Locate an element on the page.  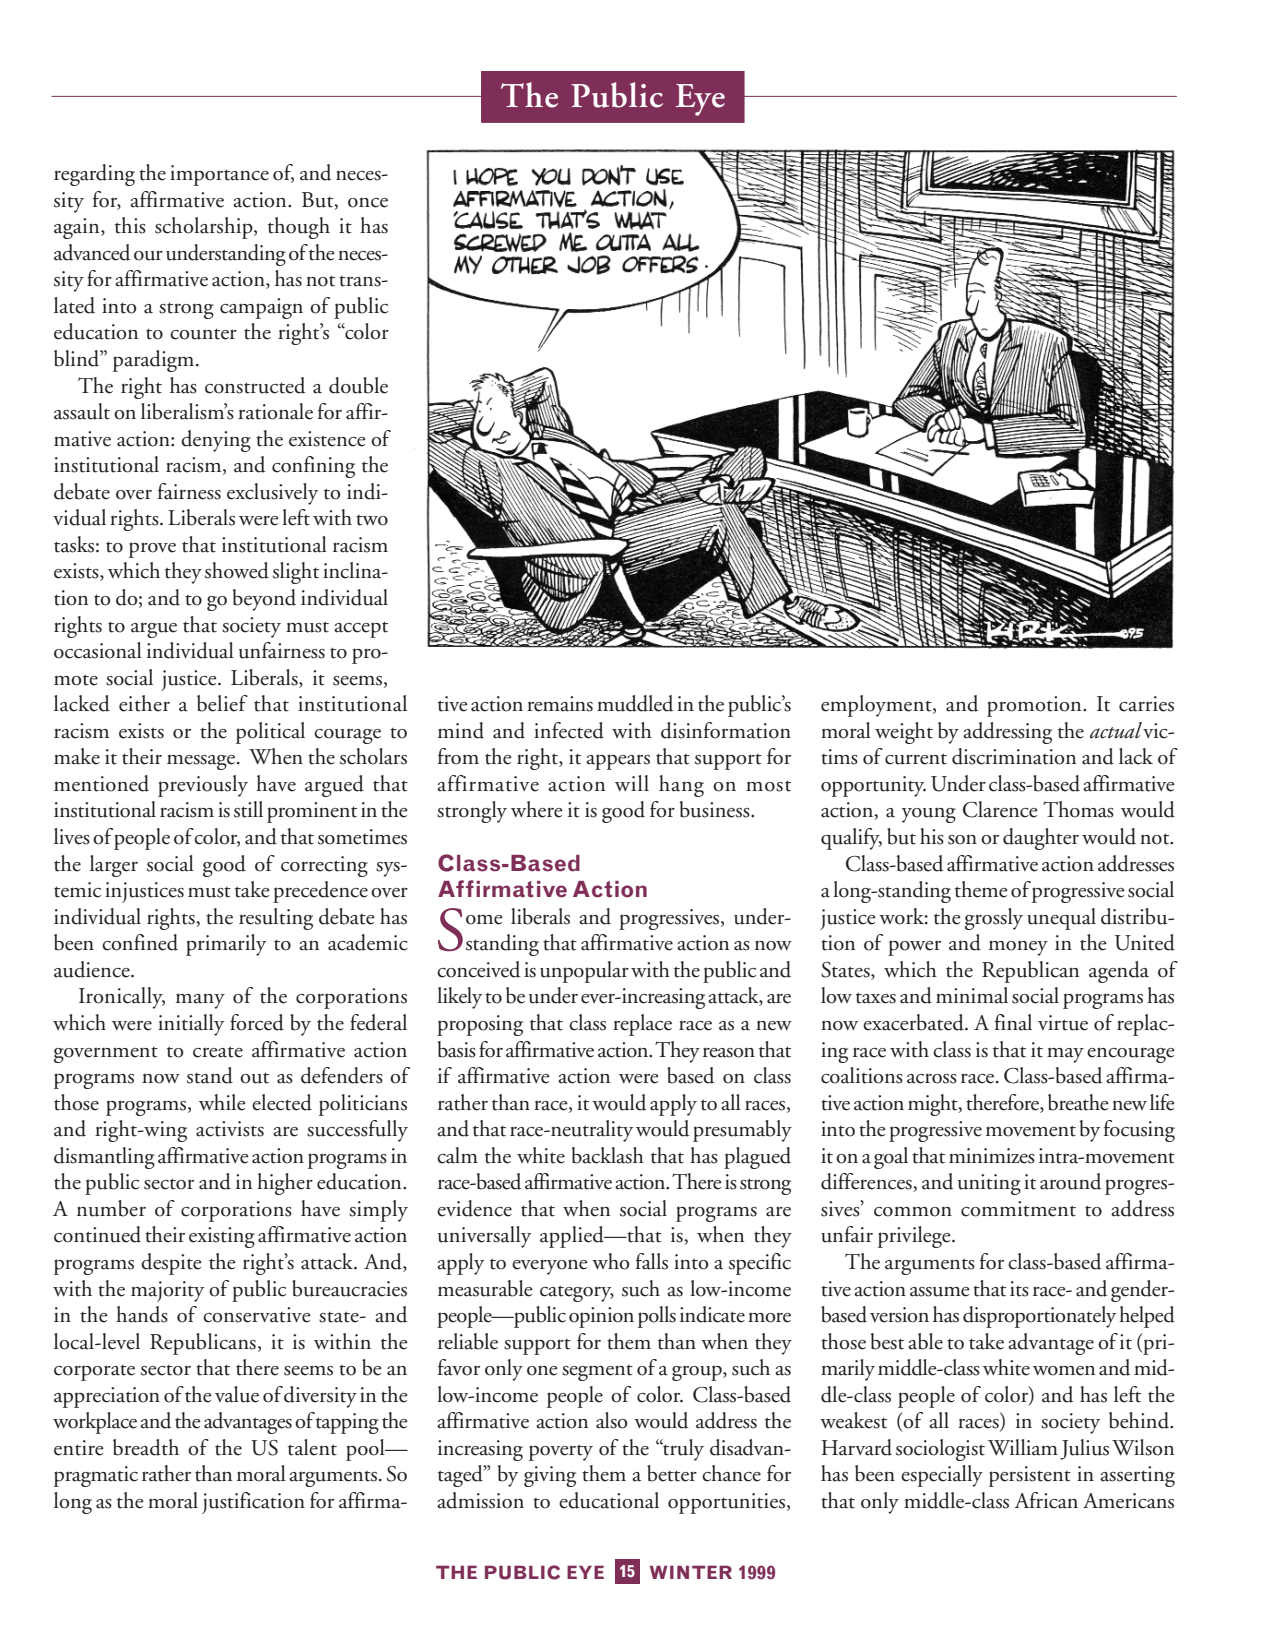
pragmatic is located at coordinates (96, 1476).
